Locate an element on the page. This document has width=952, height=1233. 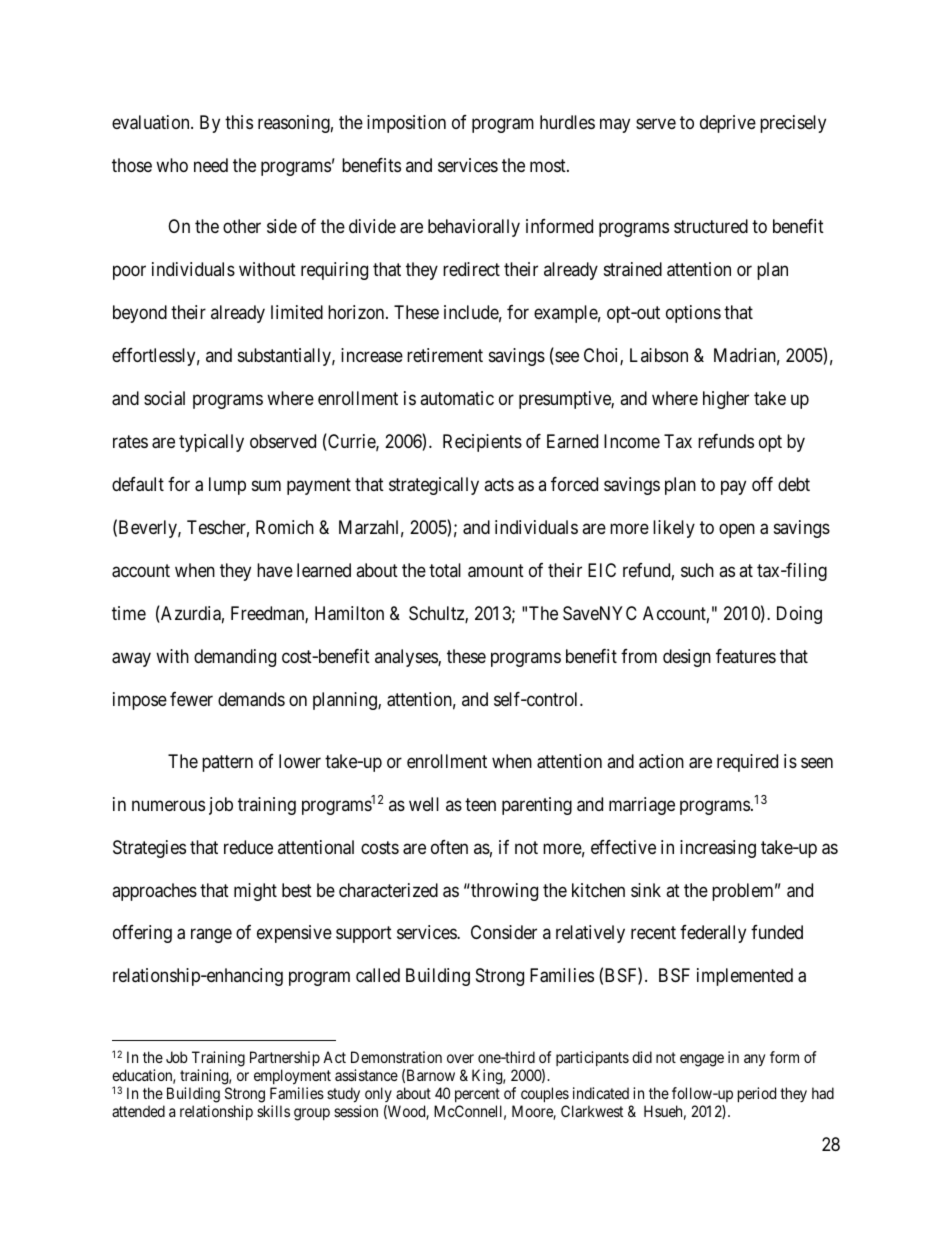
deprive is located at coordinates (728, 124).
